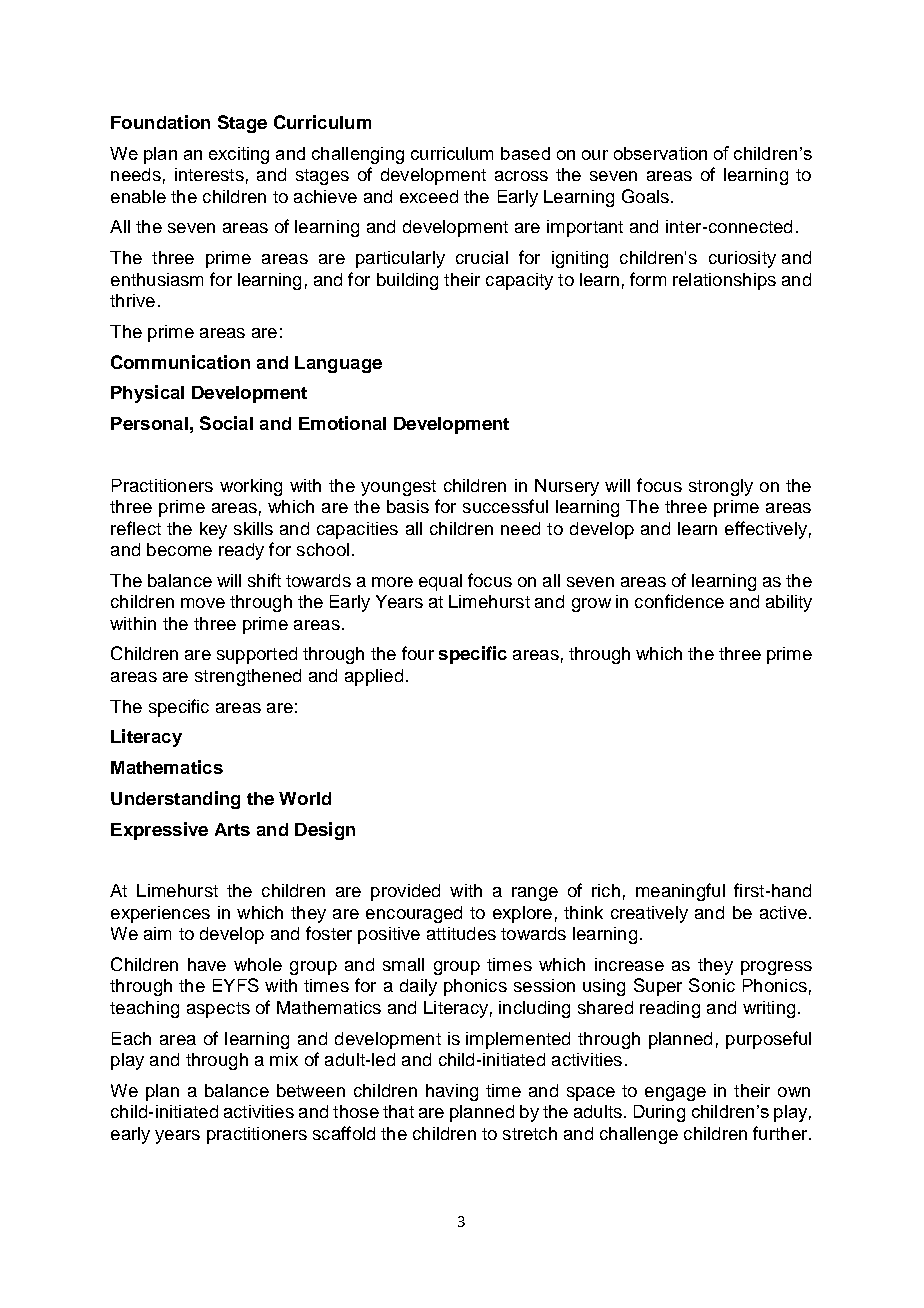 Image resolution: width=924 pixels, height=1308 pixels. What do you see at coordinates (284, 1059) in the screenshot?
I see `mix` at bounding box center [284, 1059].
